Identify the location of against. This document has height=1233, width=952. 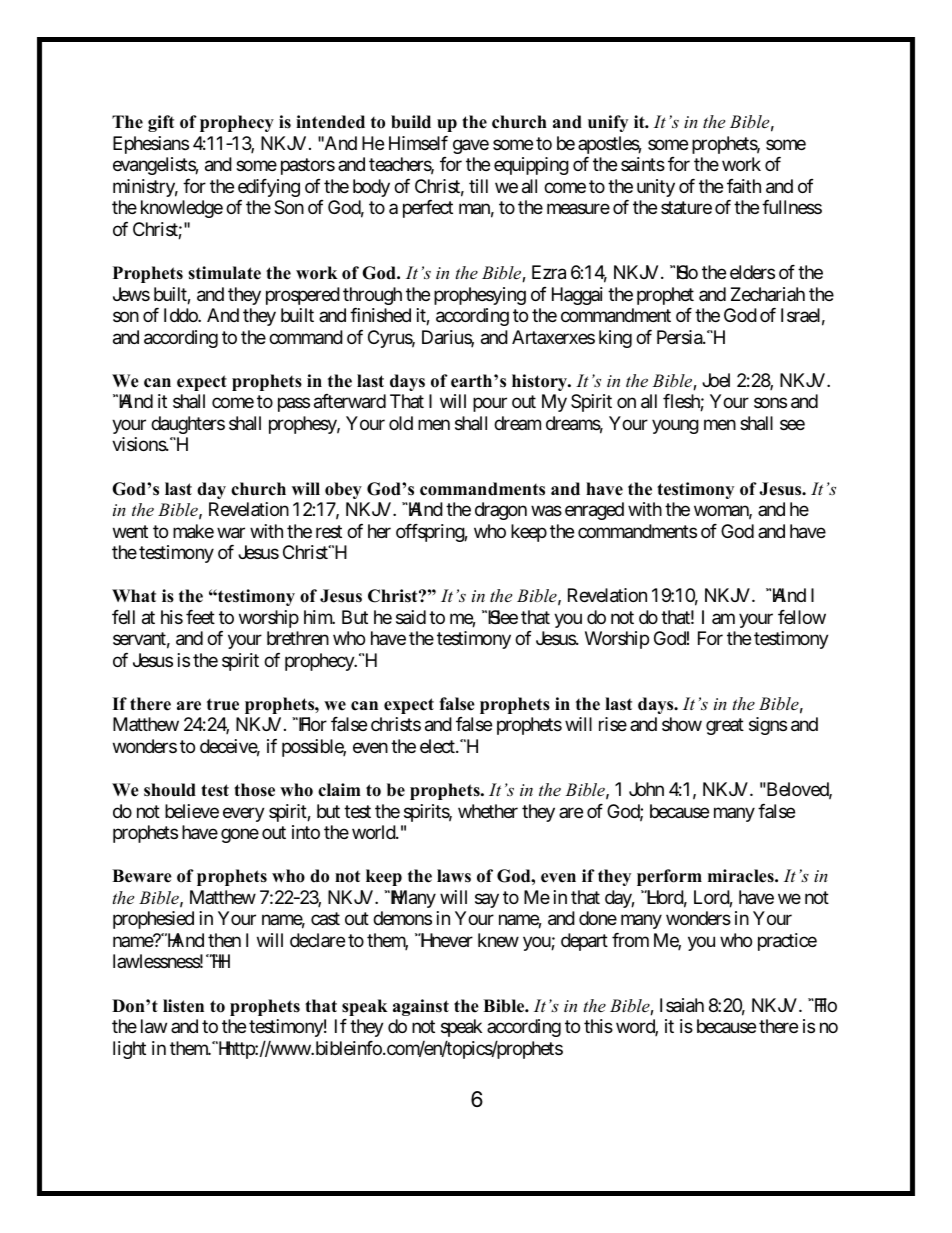
(421, 1007).
